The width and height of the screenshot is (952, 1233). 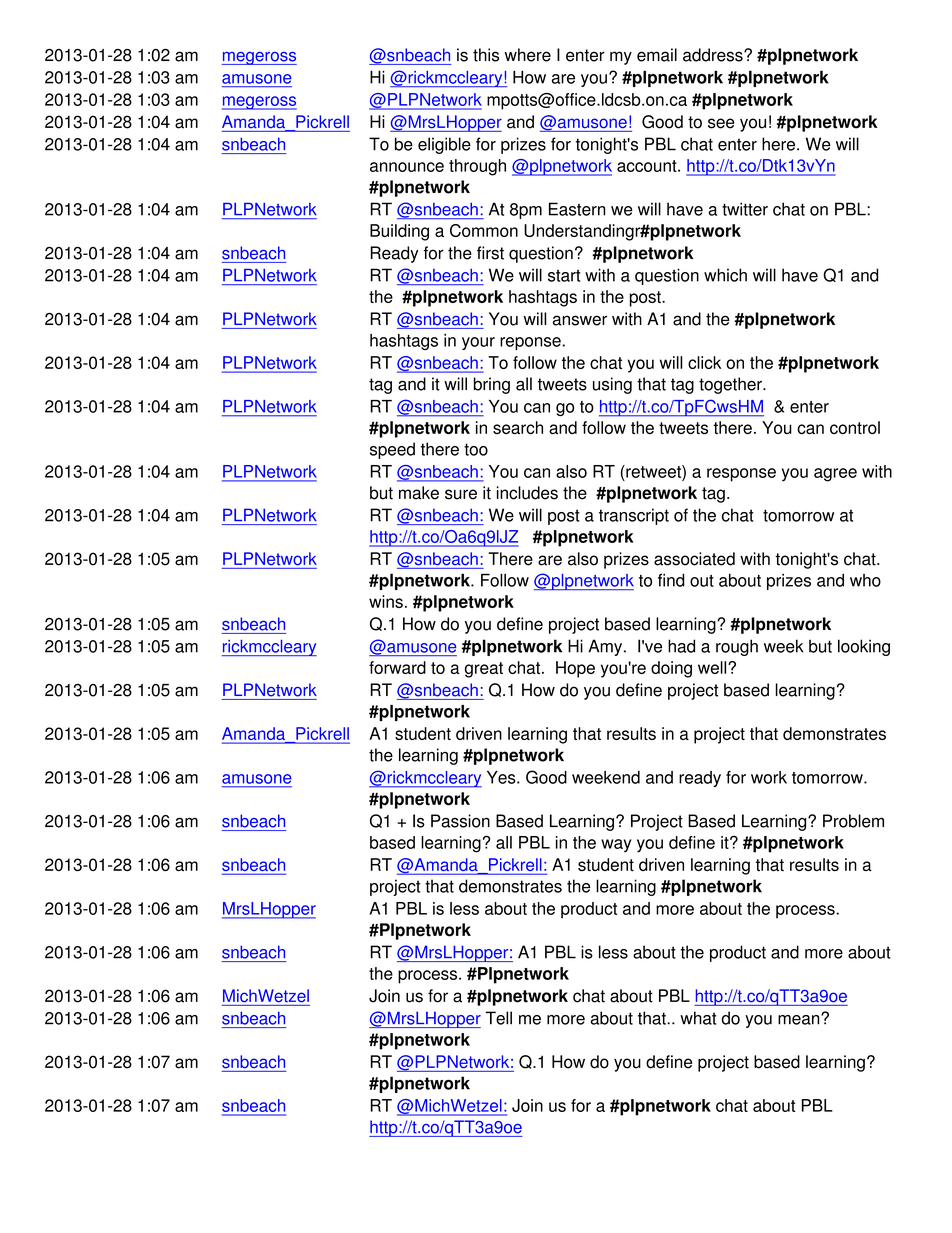 What do you see at coordinates (486, 55) in the screenshot?
I see `this` at bounding box center [486, 55].
